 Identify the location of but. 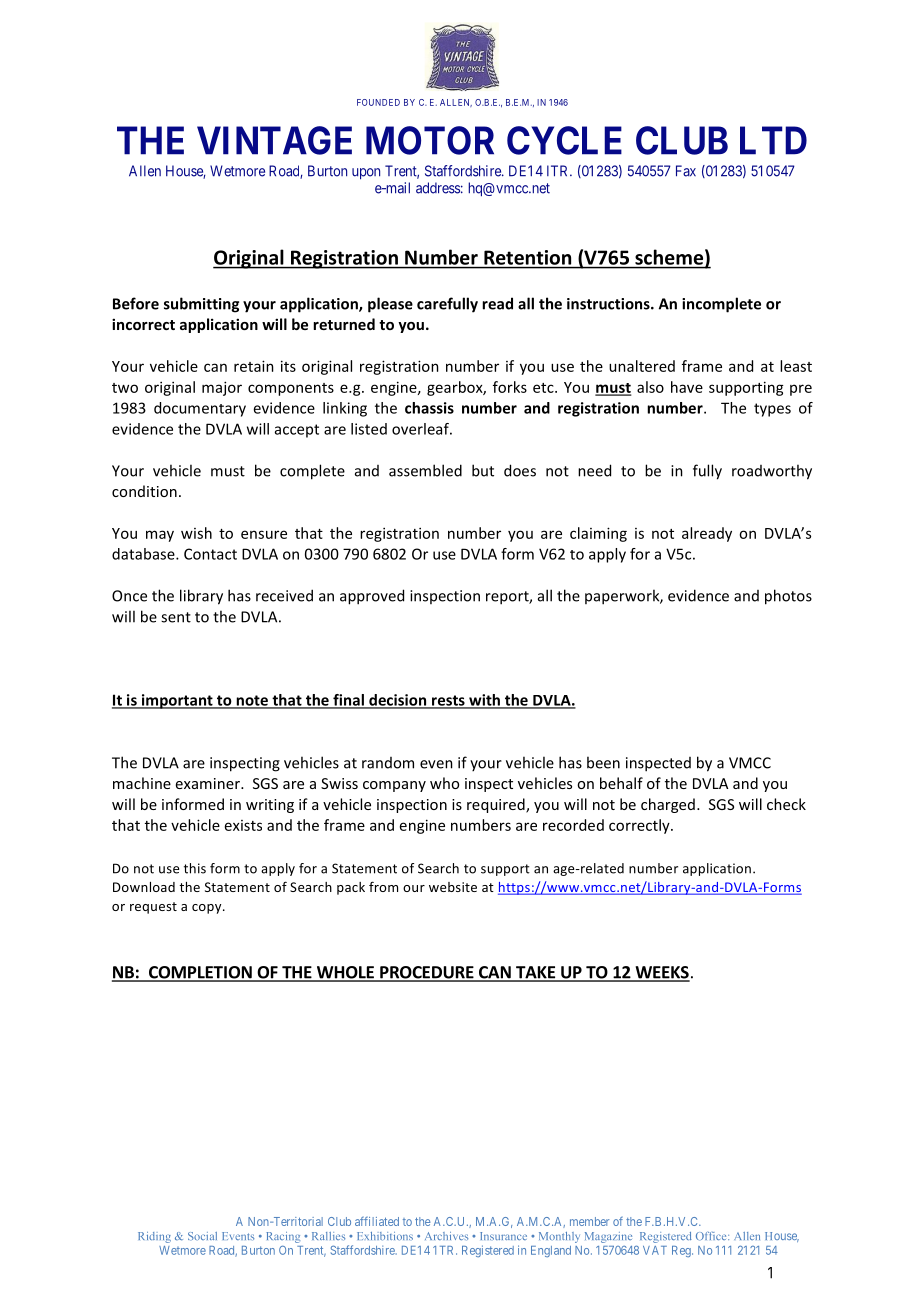
(483, 470).
